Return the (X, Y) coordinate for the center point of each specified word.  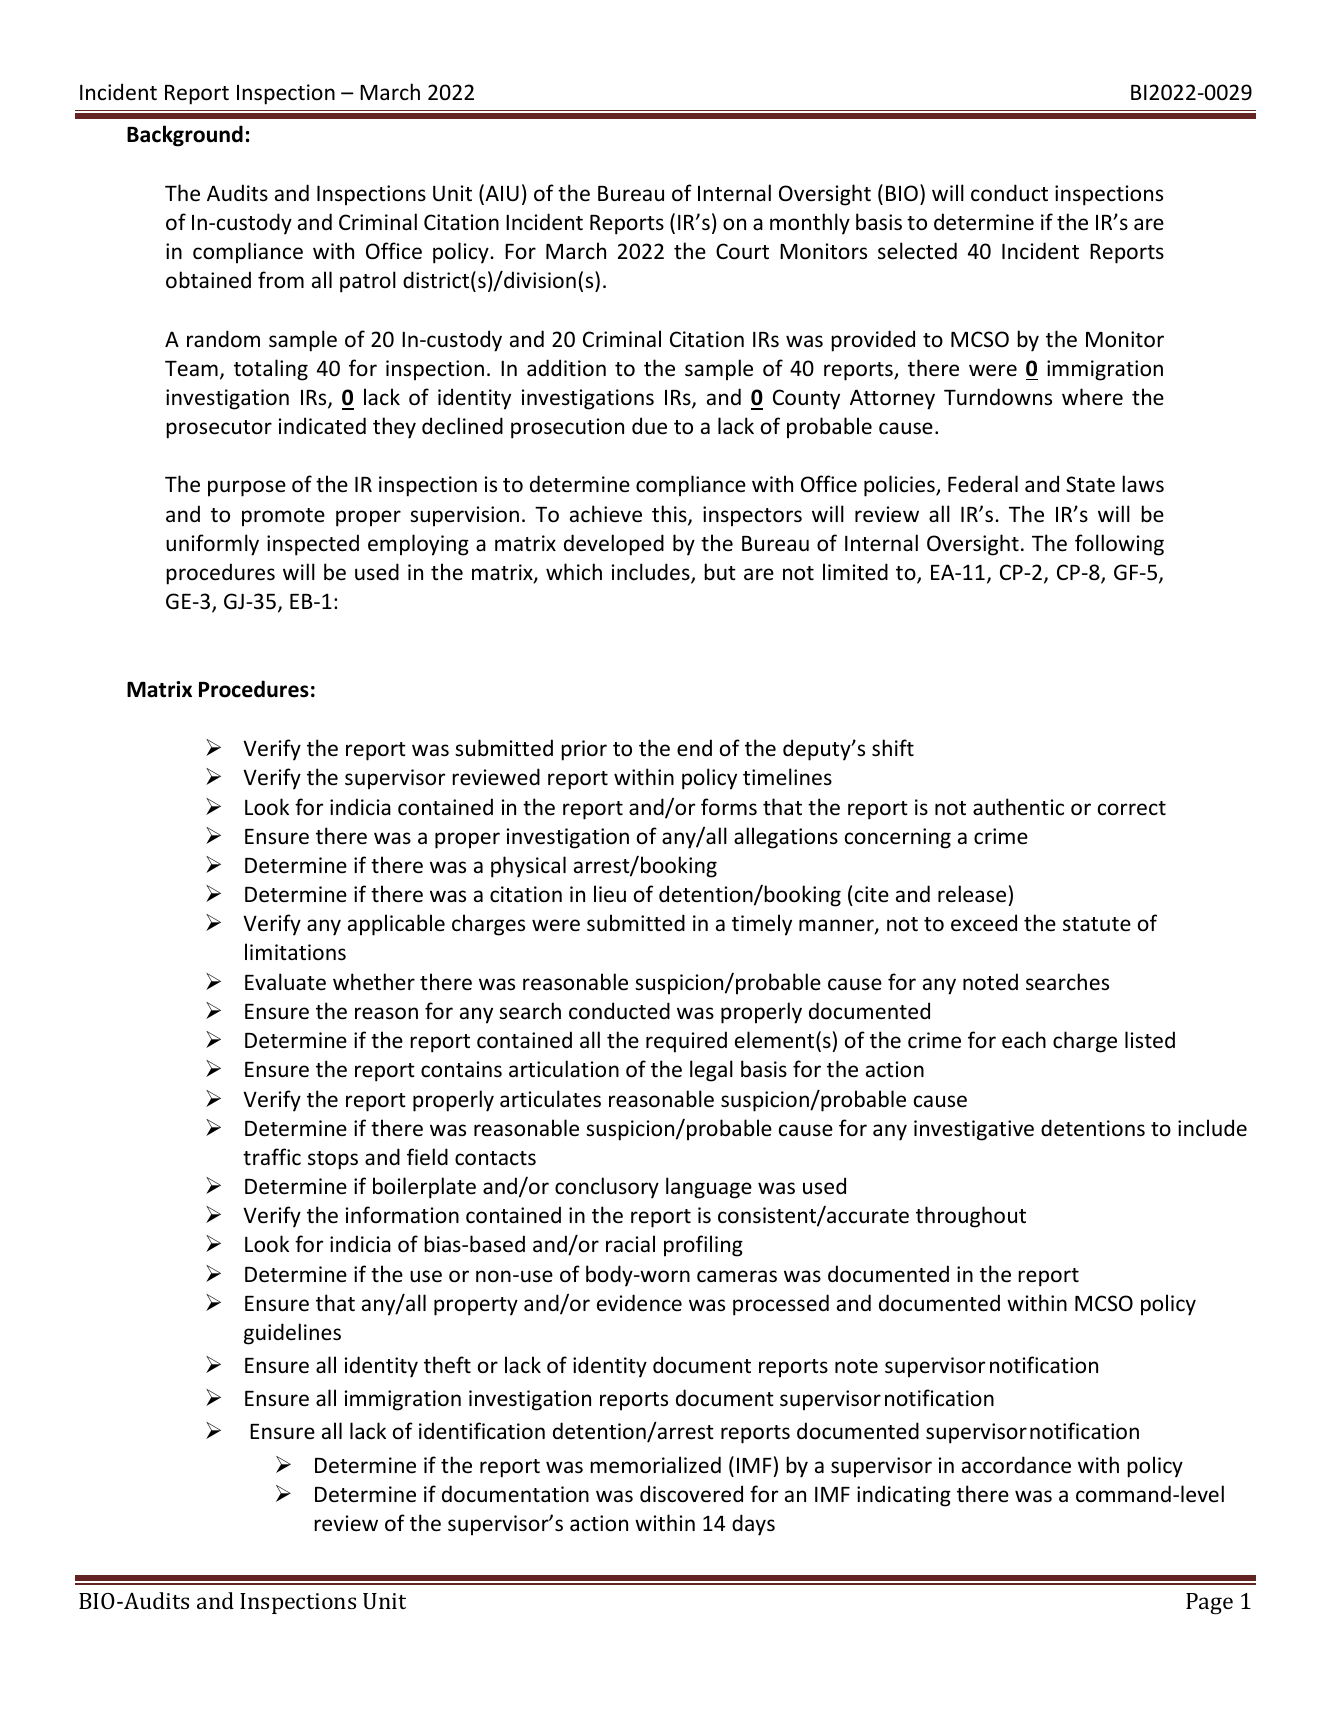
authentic (1018, 807)
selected (917, 251)
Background (185, 136)
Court (742, 251)
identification (482, 1431)
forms (729, 807)
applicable (396, 925)
